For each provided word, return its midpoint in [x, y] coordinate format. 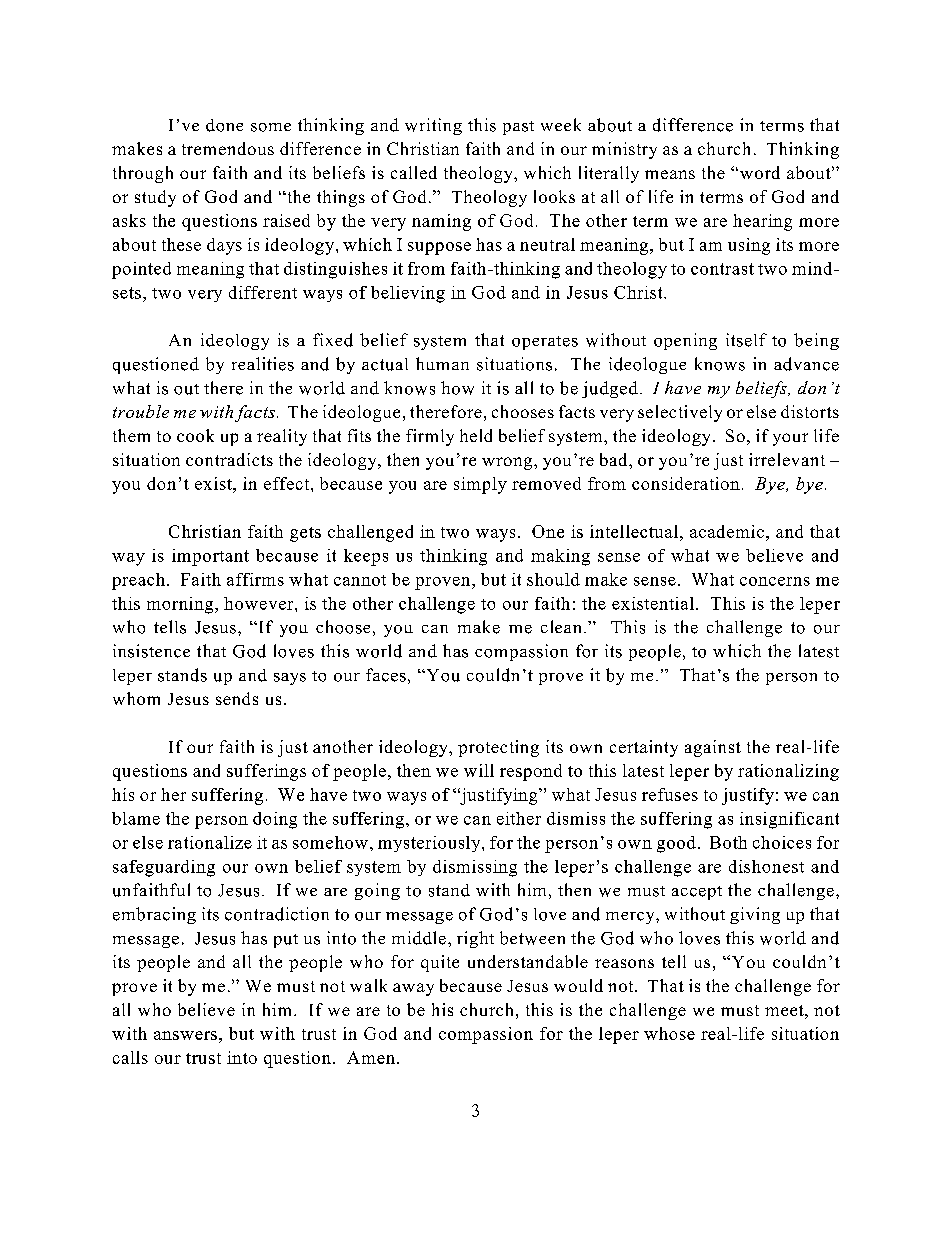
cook [195, 435]
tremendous [228, 148]
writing [433, 126]
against [713, 748]
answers [185, 1035]
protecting [498, 748]
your [790, 439]
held [476, 435]
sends [237, 698]
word [758, 172]
